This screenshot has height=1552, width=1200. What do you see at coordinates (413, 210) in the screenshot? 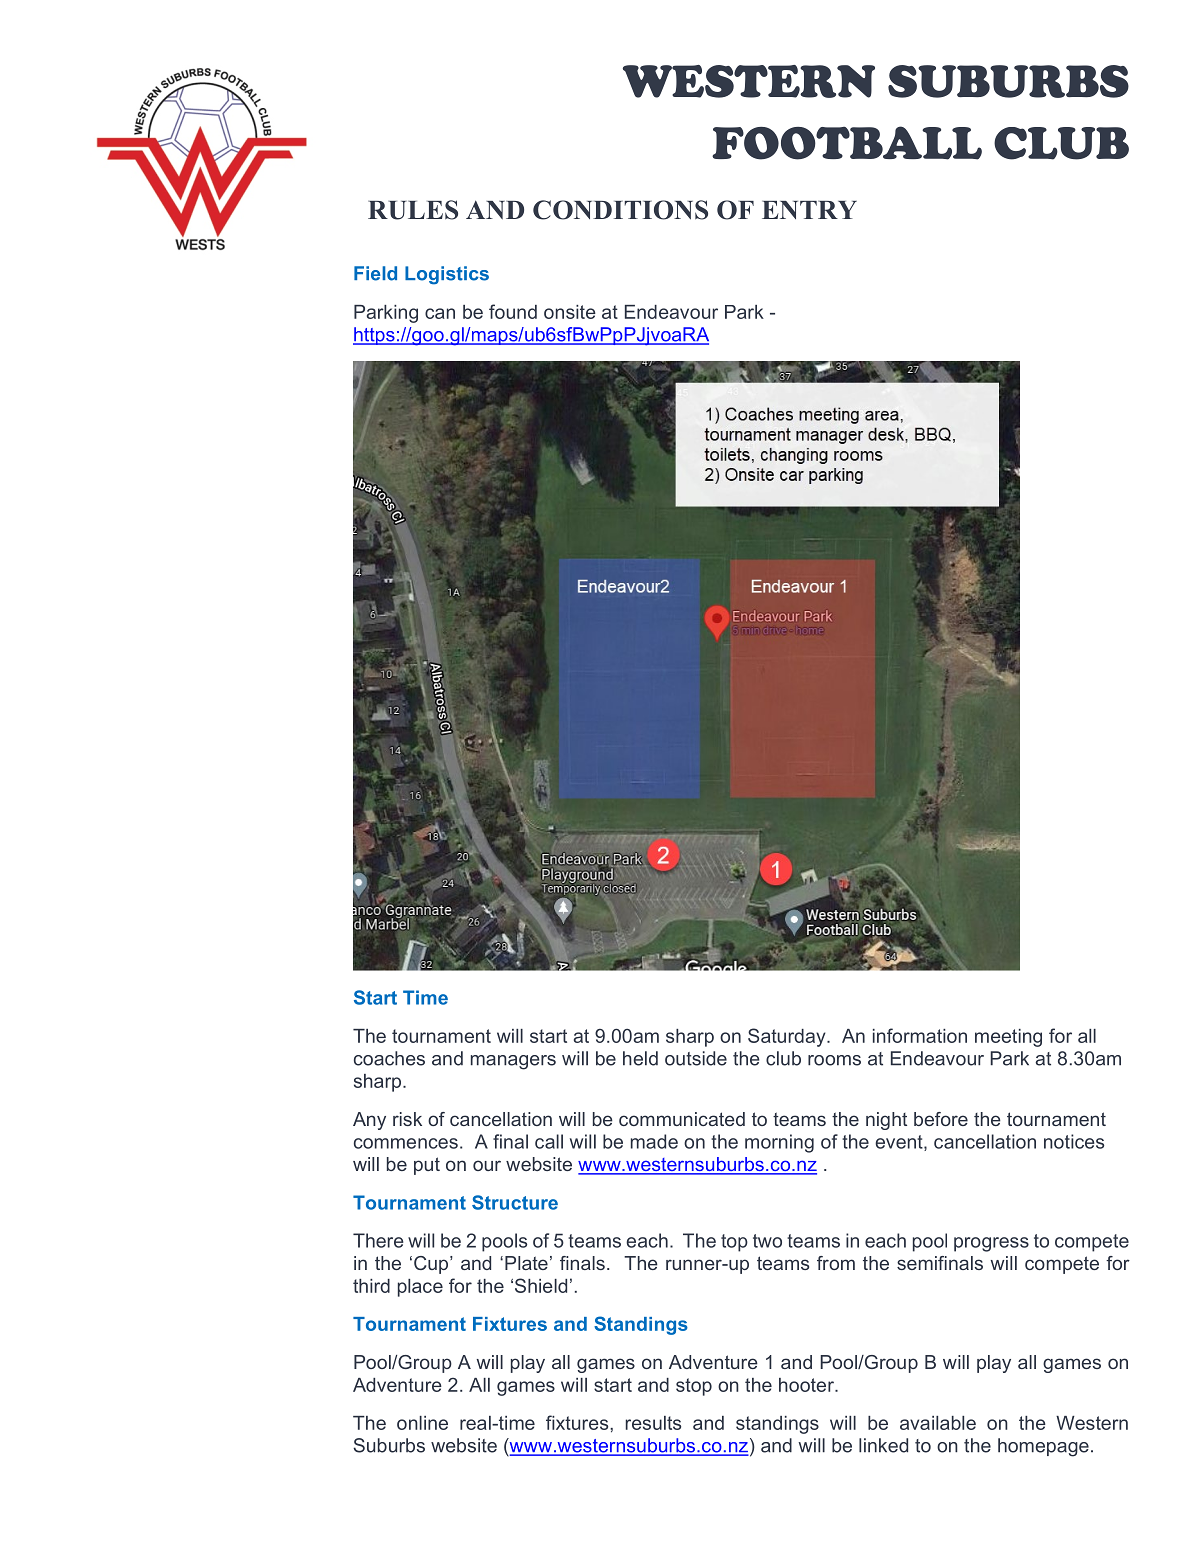
I see `RULES` at bounding box center [413, 210].
